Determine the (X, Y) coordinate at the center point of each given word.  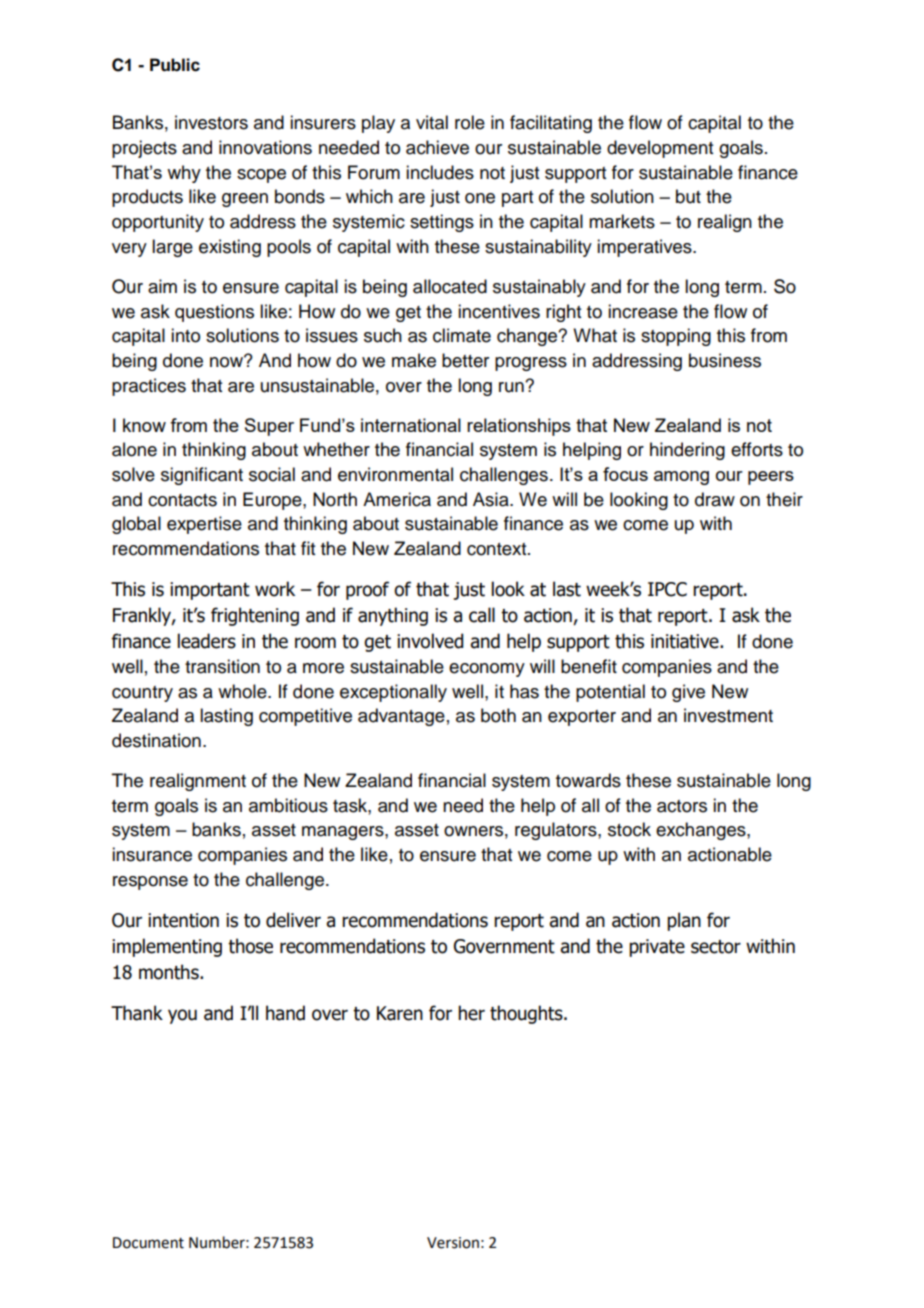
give (688, 693)
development (660, 149)
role (470, 122)
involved (430, 641)
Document (148, 1243)
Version (453, 1243)
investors (211, 122)
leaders (207, 641)
